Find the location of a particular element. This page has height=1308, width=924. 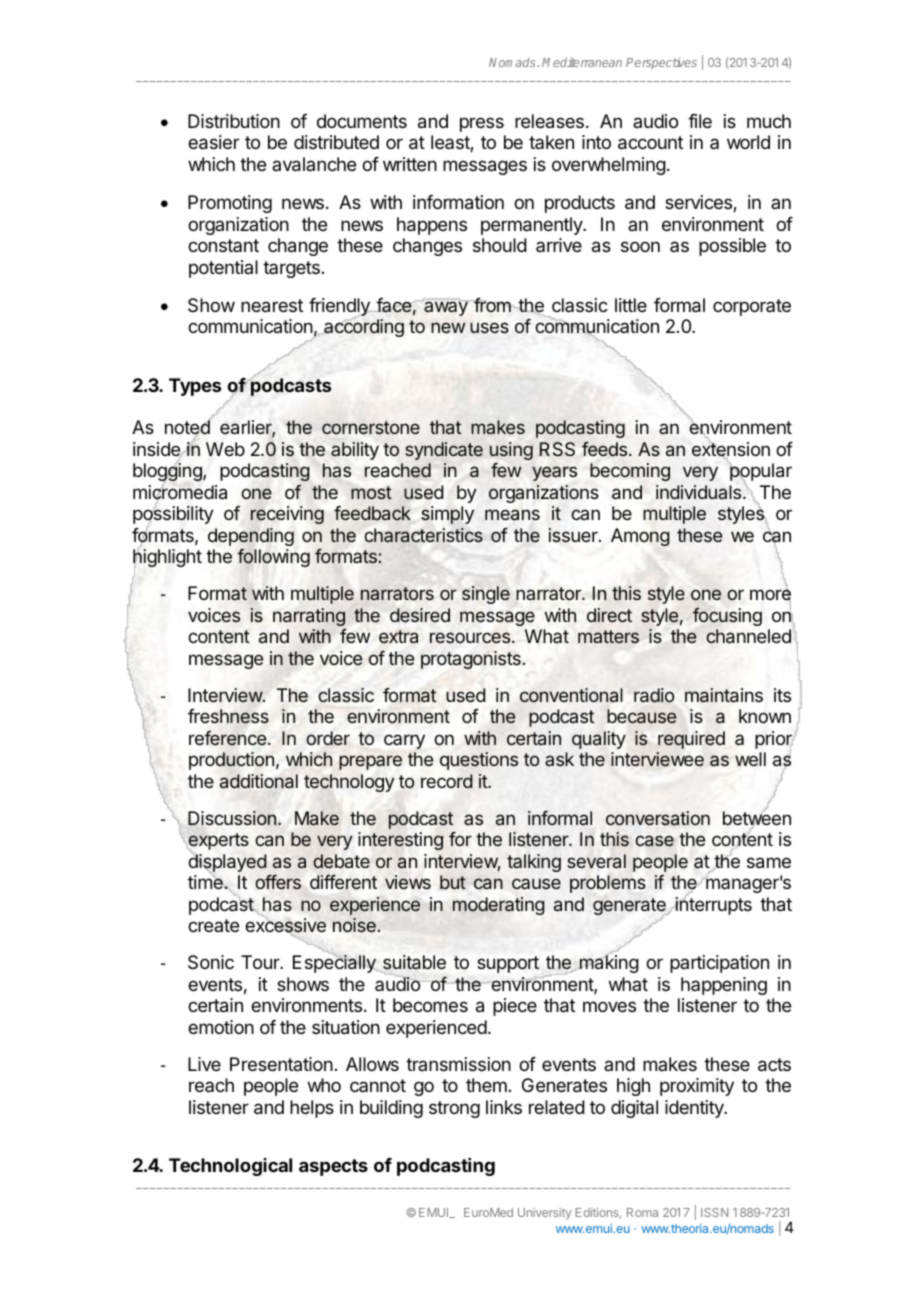

extension is located at coordinates (731, 450).
